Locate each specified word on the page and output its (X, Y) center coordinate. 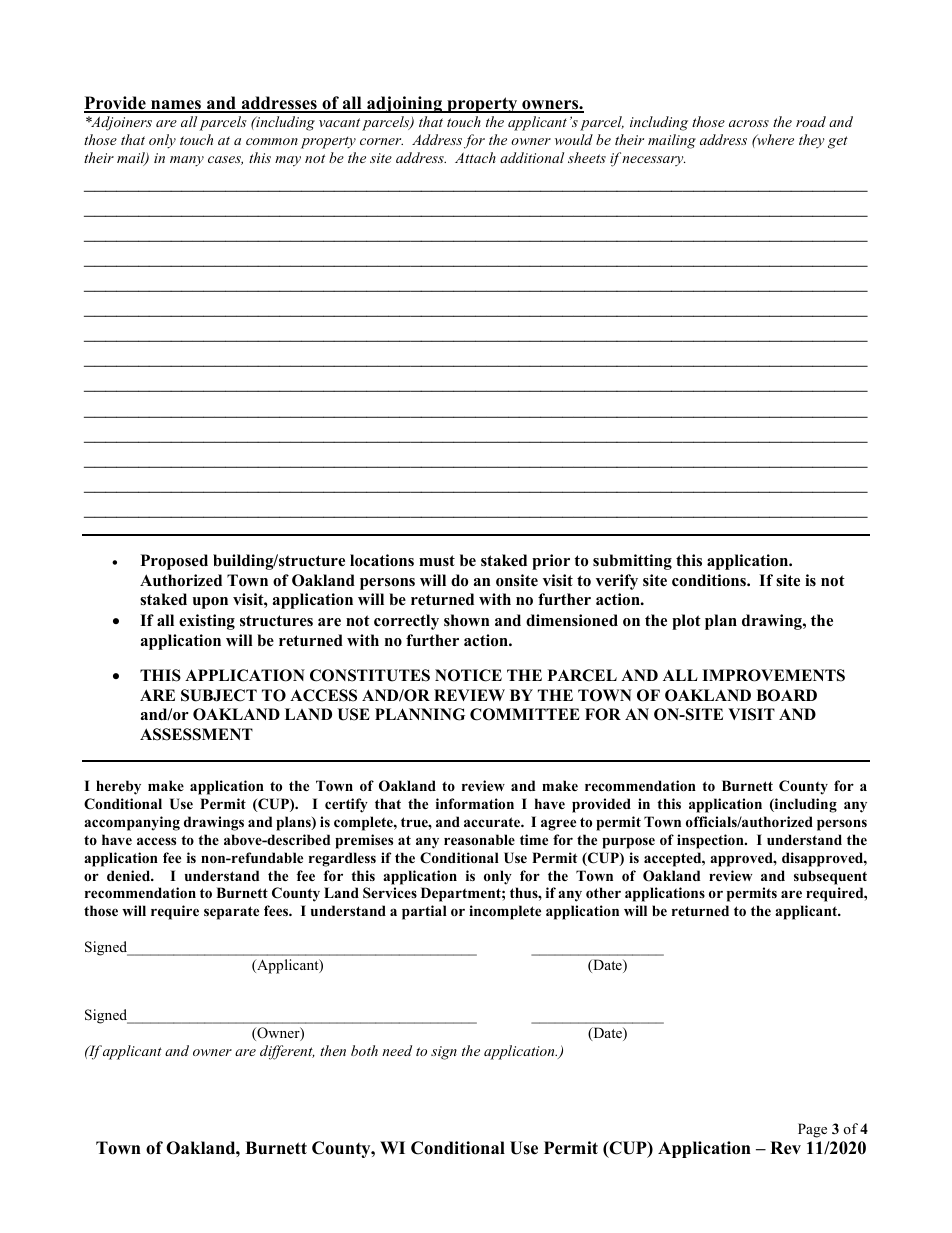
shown (467, 620)
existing (207, 622)
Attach (475, 157)
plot (686, 622)
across (749, 123)
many (187, 161)
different (287, 1052)
